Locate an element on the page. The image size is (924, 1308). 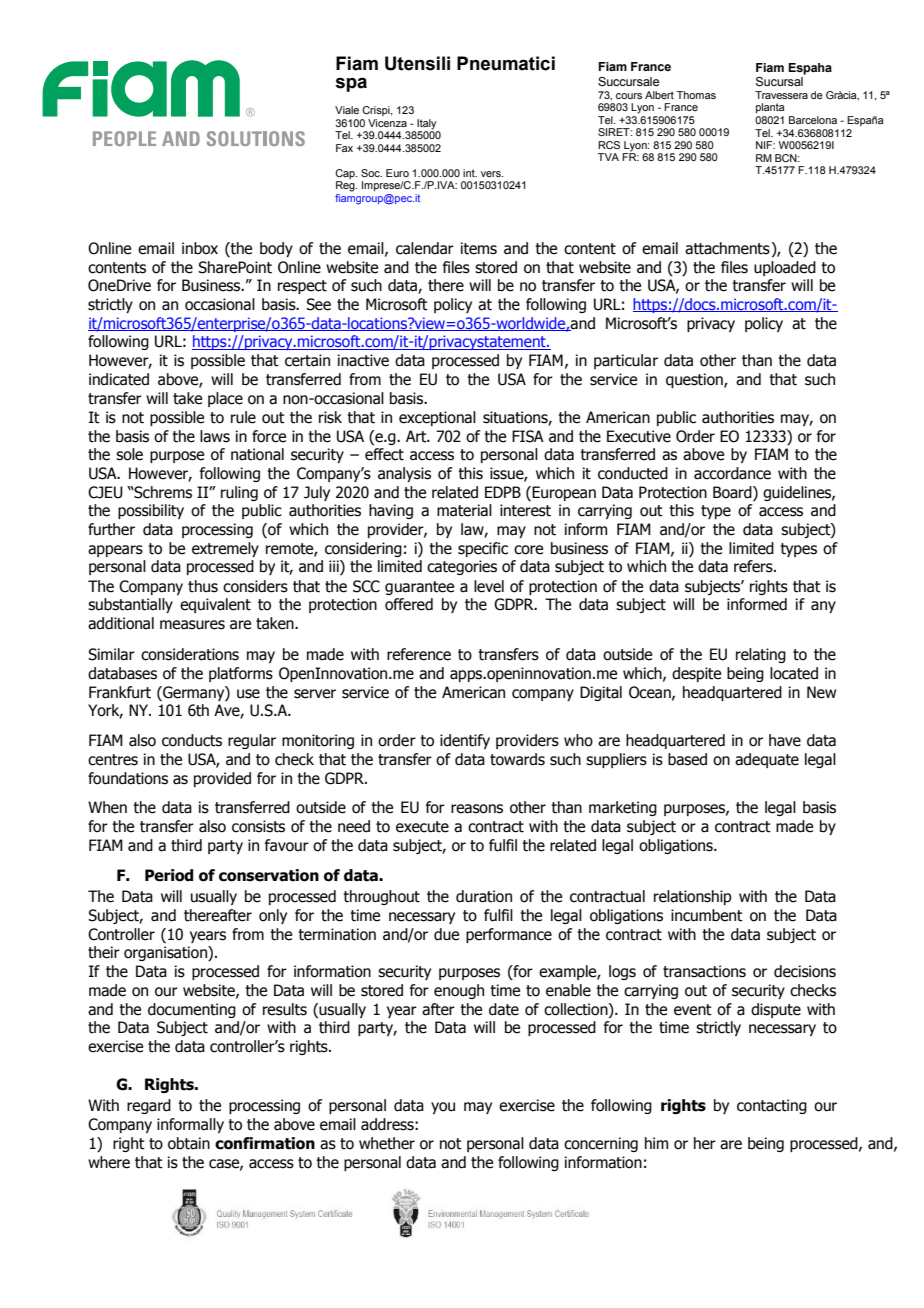
Fax is located at coordinates (344, 148).
